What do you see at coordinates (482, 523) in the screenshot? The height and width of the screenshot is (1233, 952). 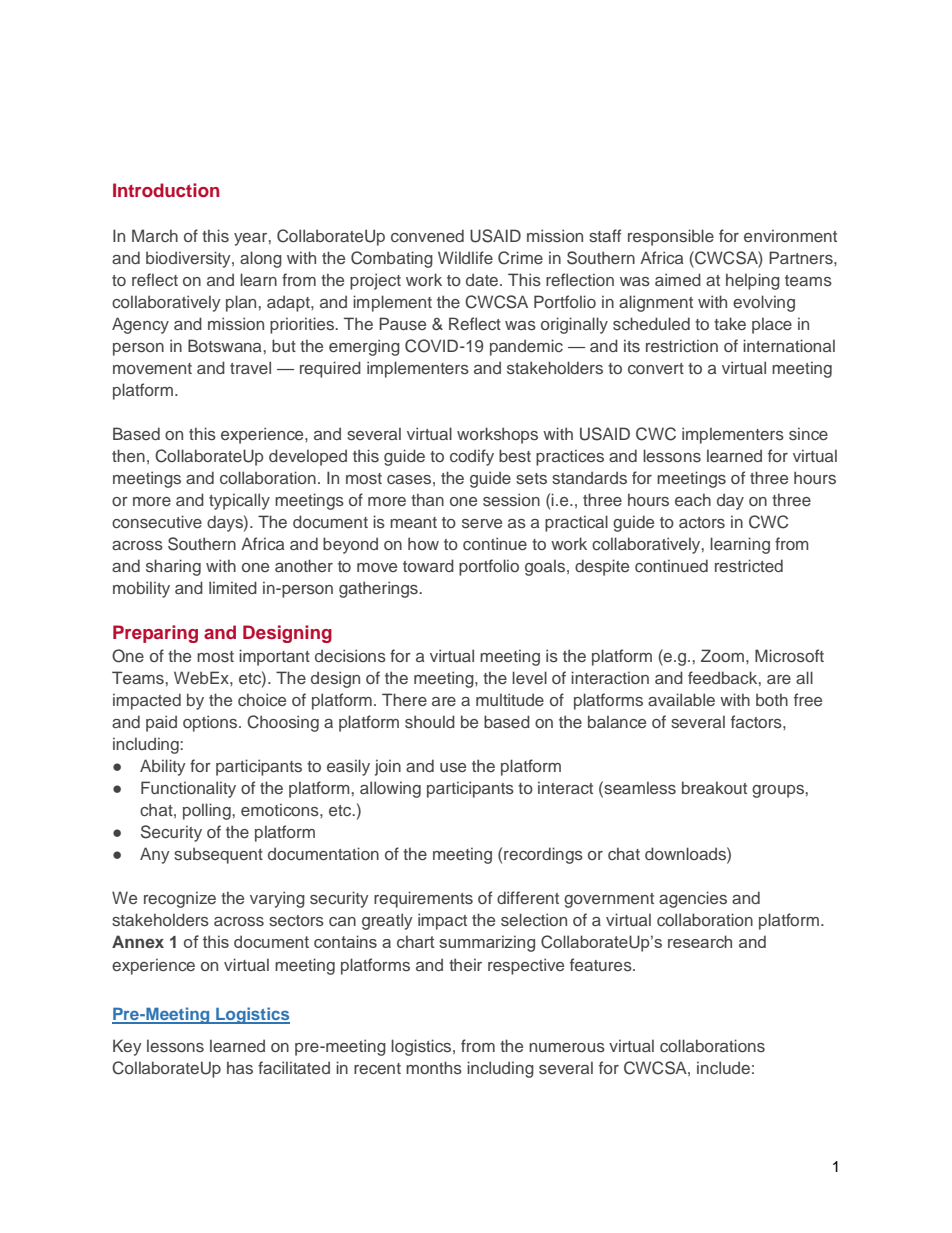 I see `serve` at bounding box center [482, 523].
